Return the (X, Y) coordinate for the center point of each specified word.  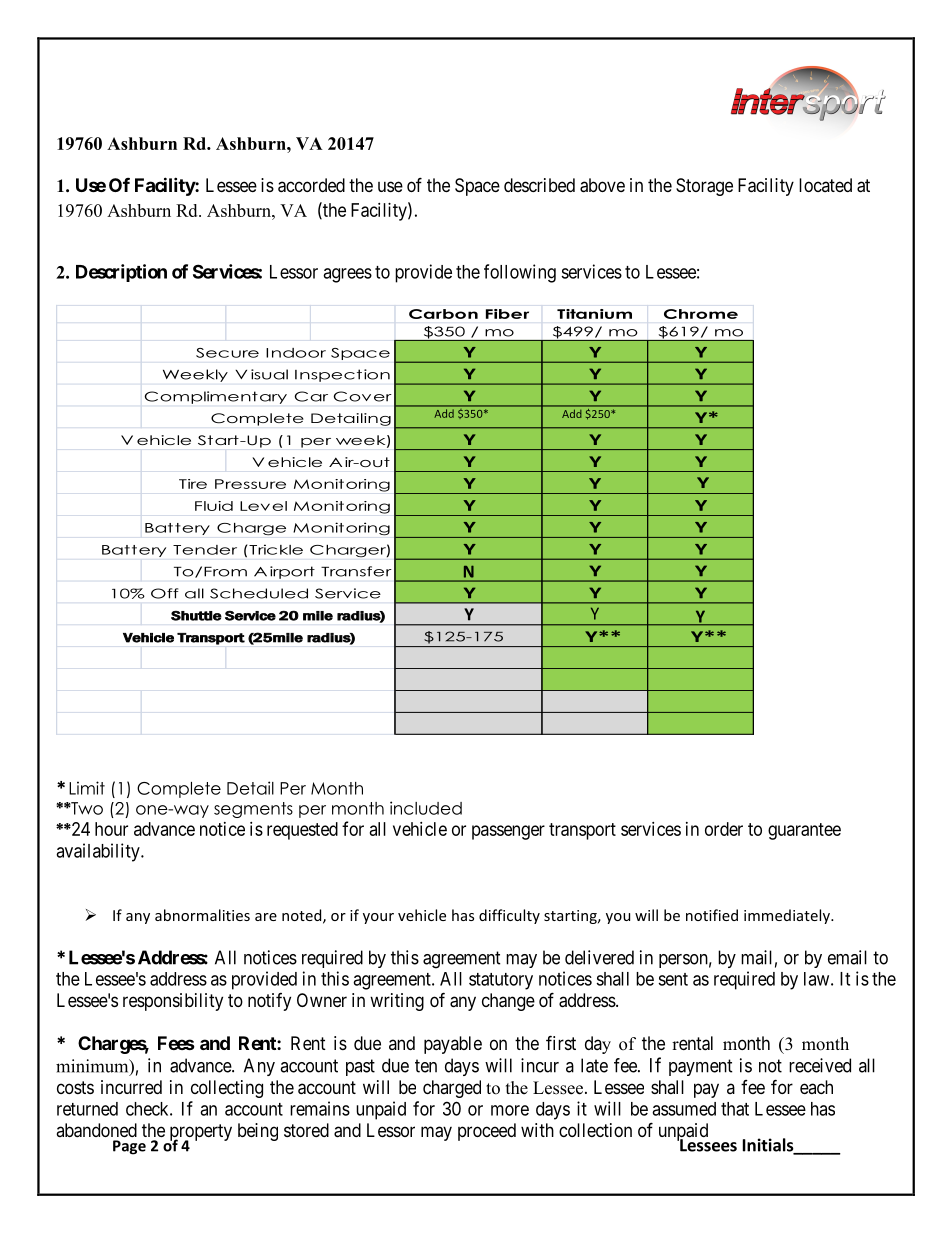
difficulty (509, 916)
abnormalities (202, 915)
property (201, 1133)
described (539, 185)
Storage (704, 187)
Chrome (701, 314)
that (735, 1109)
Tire (193, 484)
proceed (487, 1132)
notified (712, 915)
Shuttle (196, 616)
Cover (363, 396)
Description (121, 273)
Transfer (356, 571)
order (724, 829)
